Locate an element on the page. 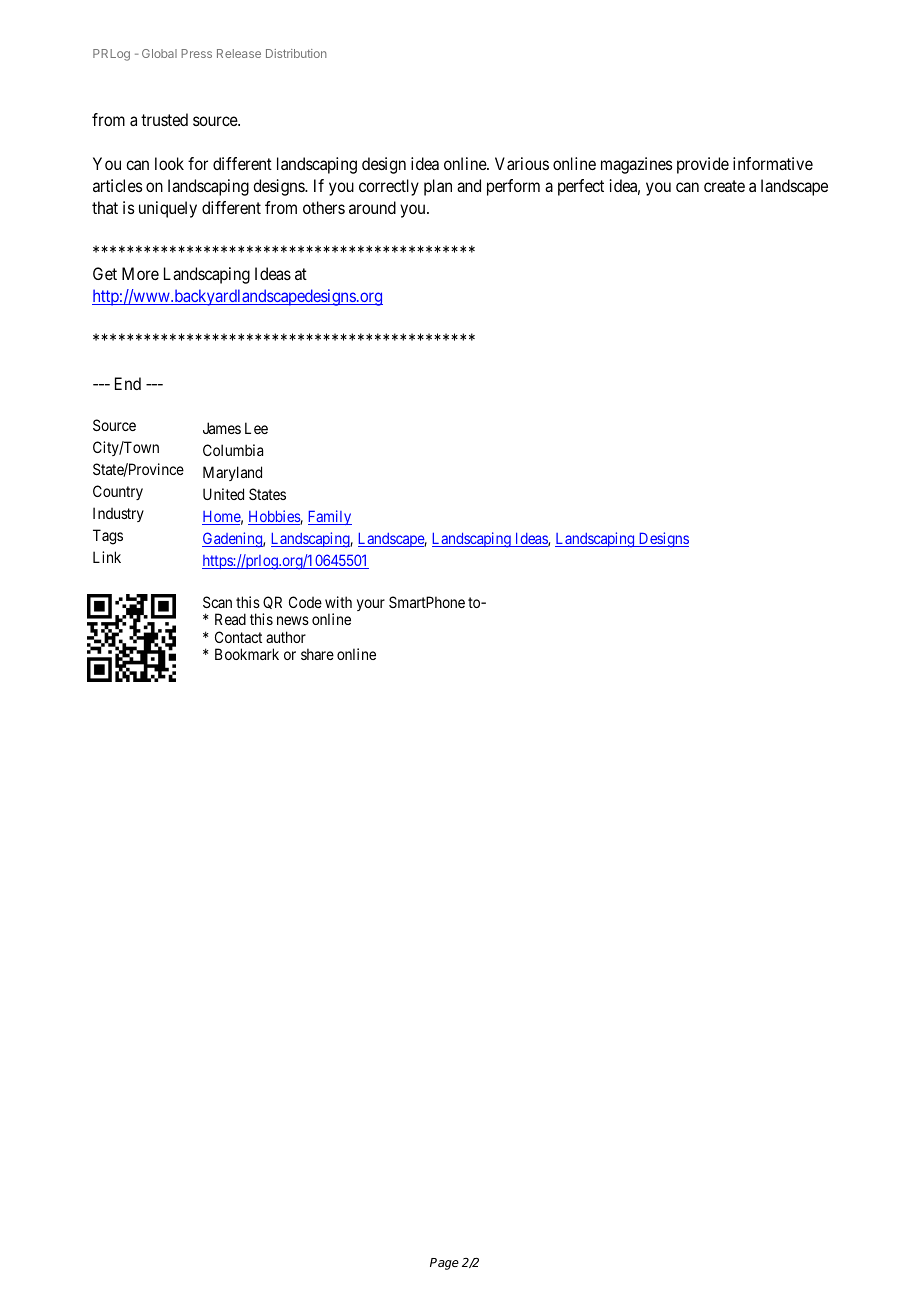  Family is located at coordinates (330, 517).
